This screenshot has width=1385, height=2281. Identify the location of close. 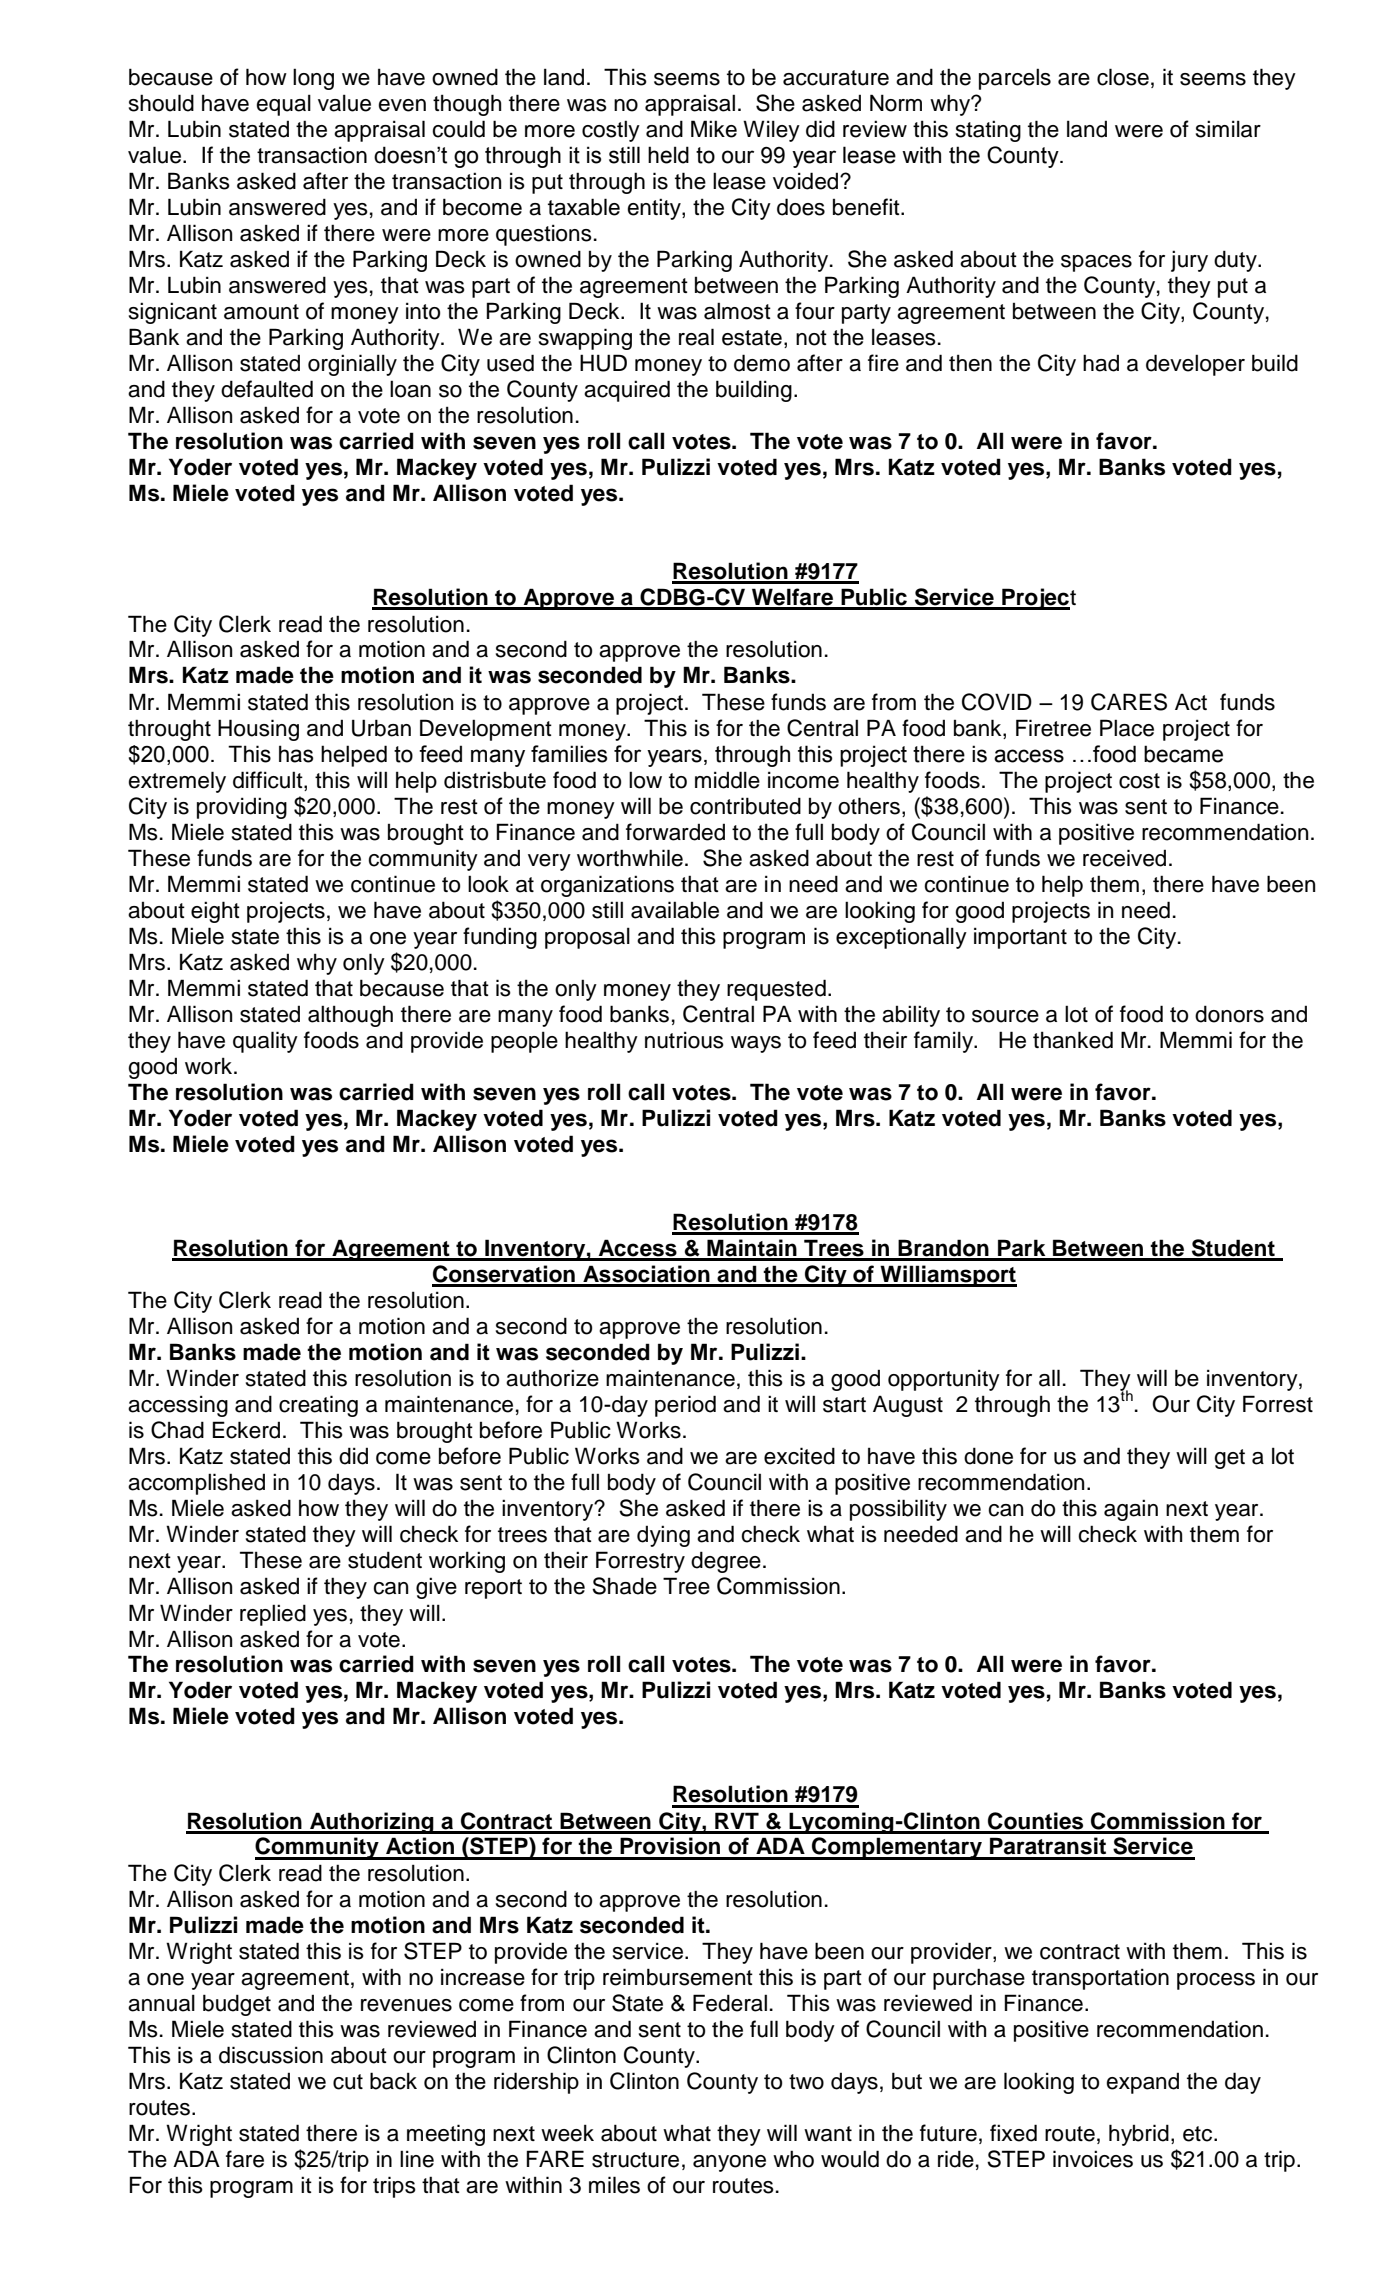
(1123, 77).
